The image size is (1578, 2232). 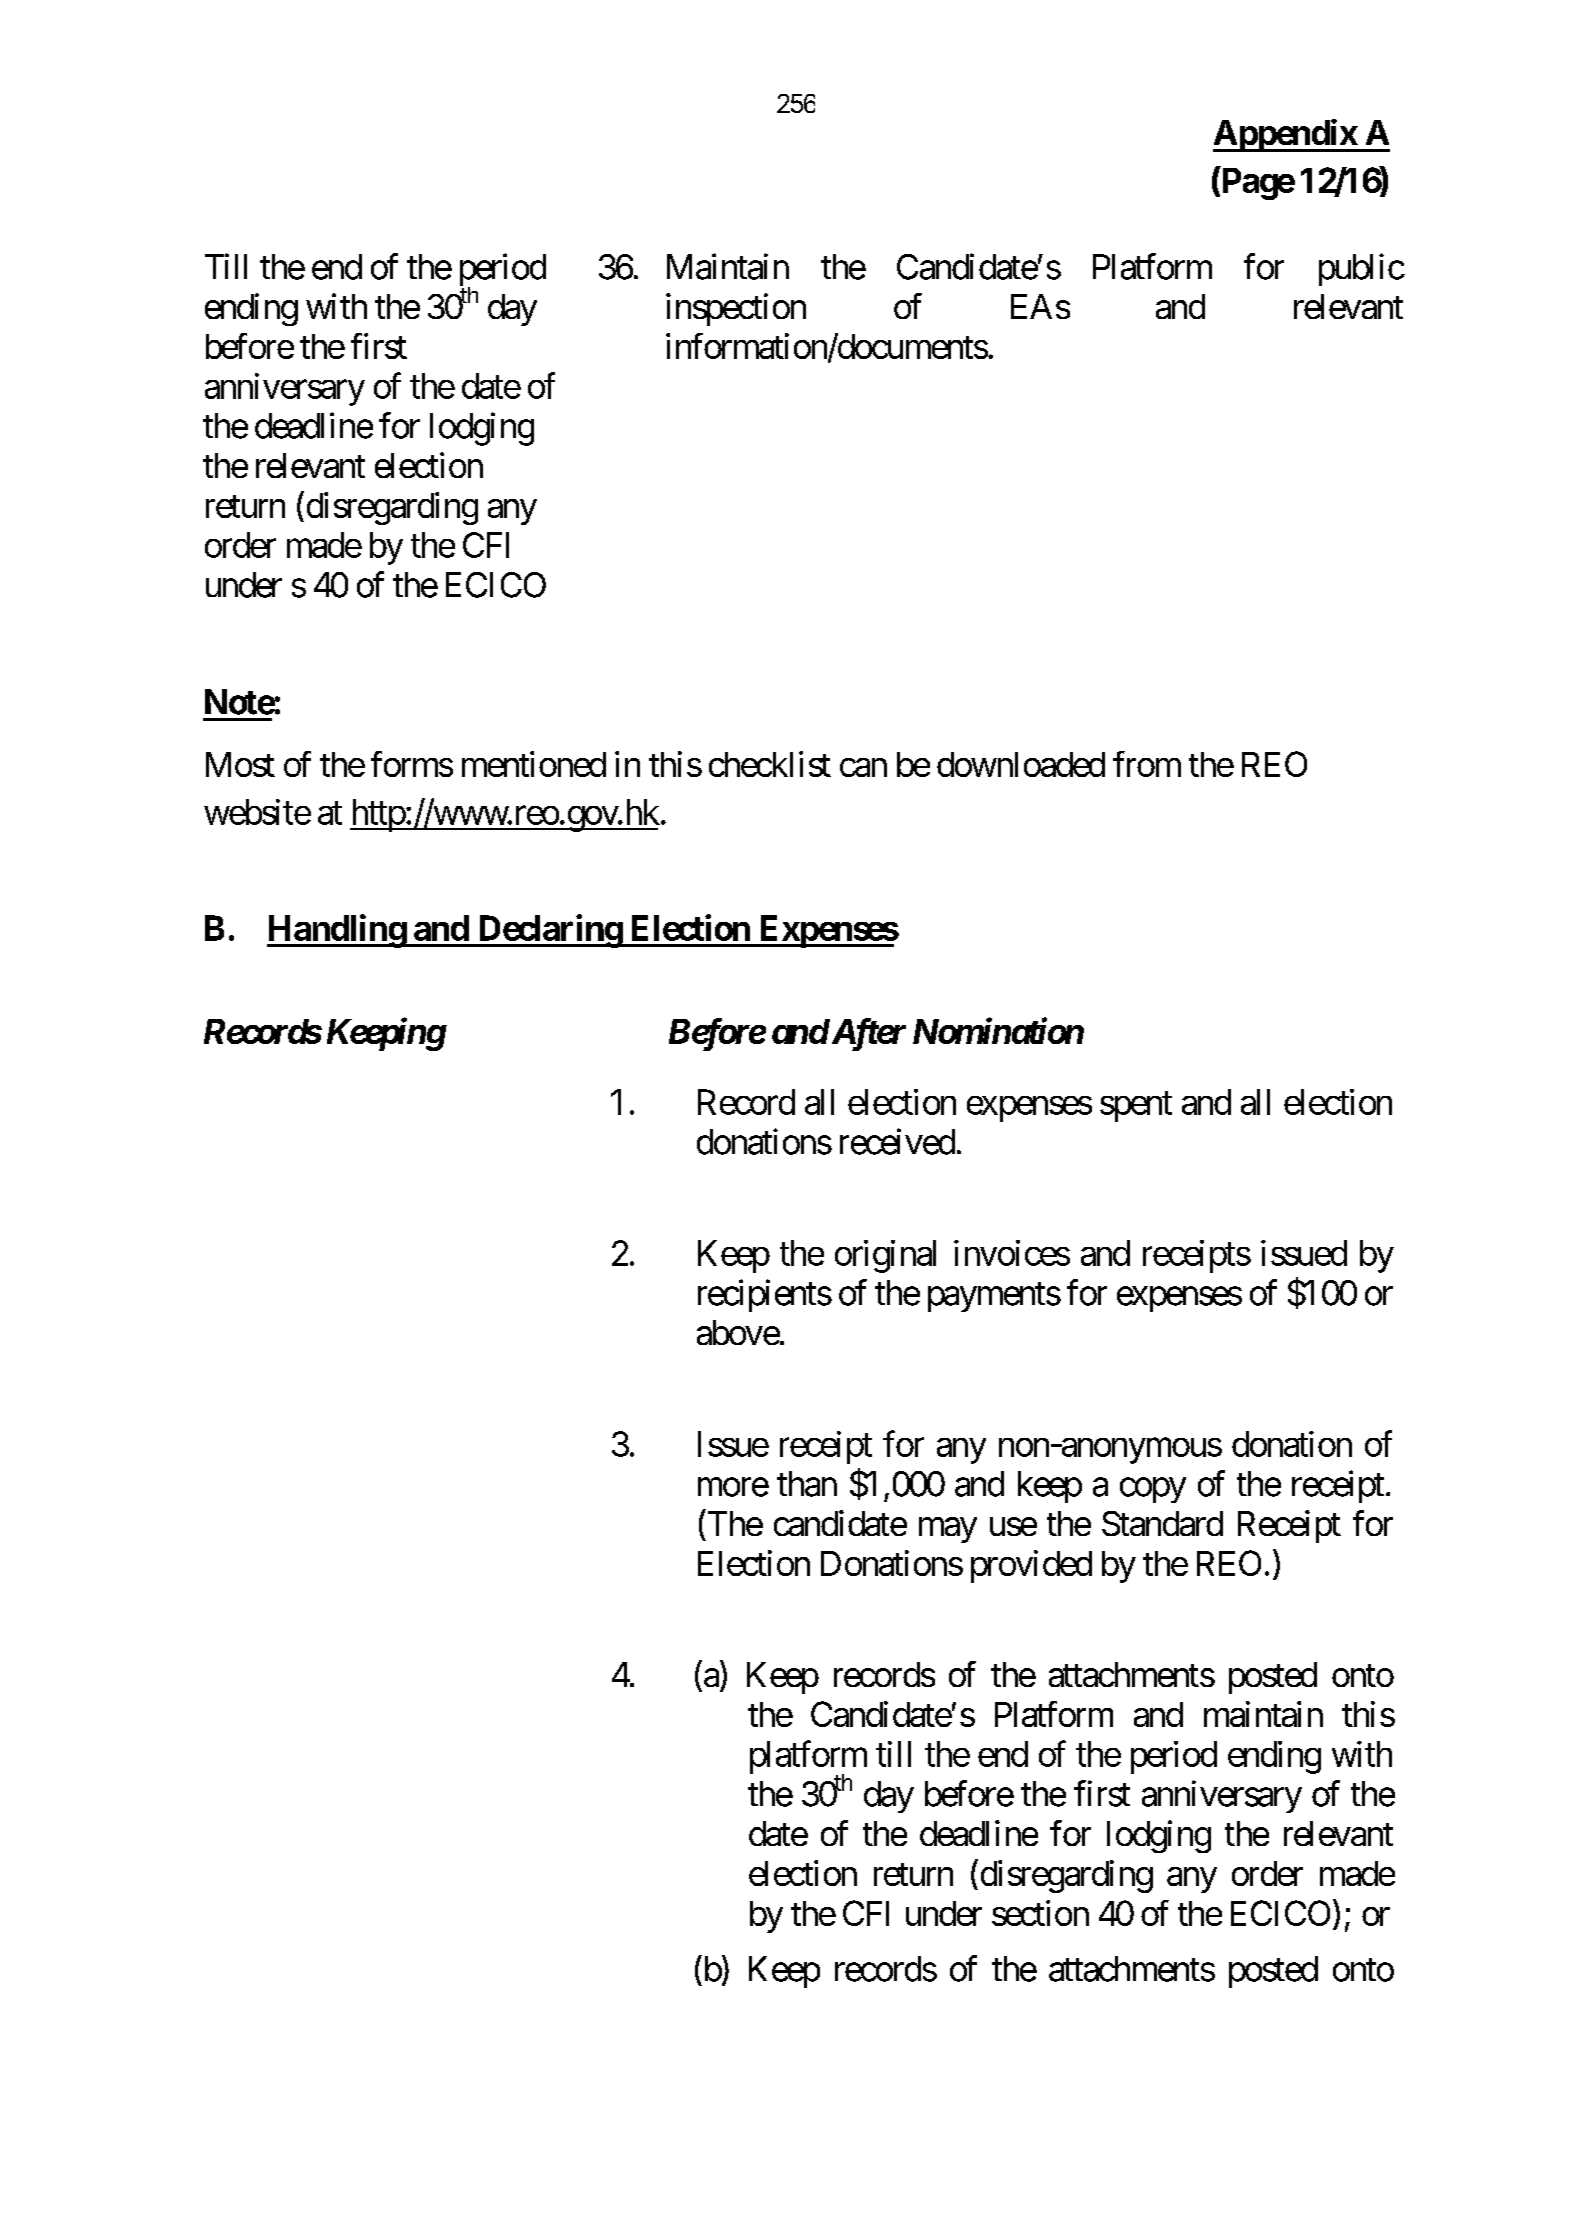 I want to click on mentioned, so click(x=534, y=764).
